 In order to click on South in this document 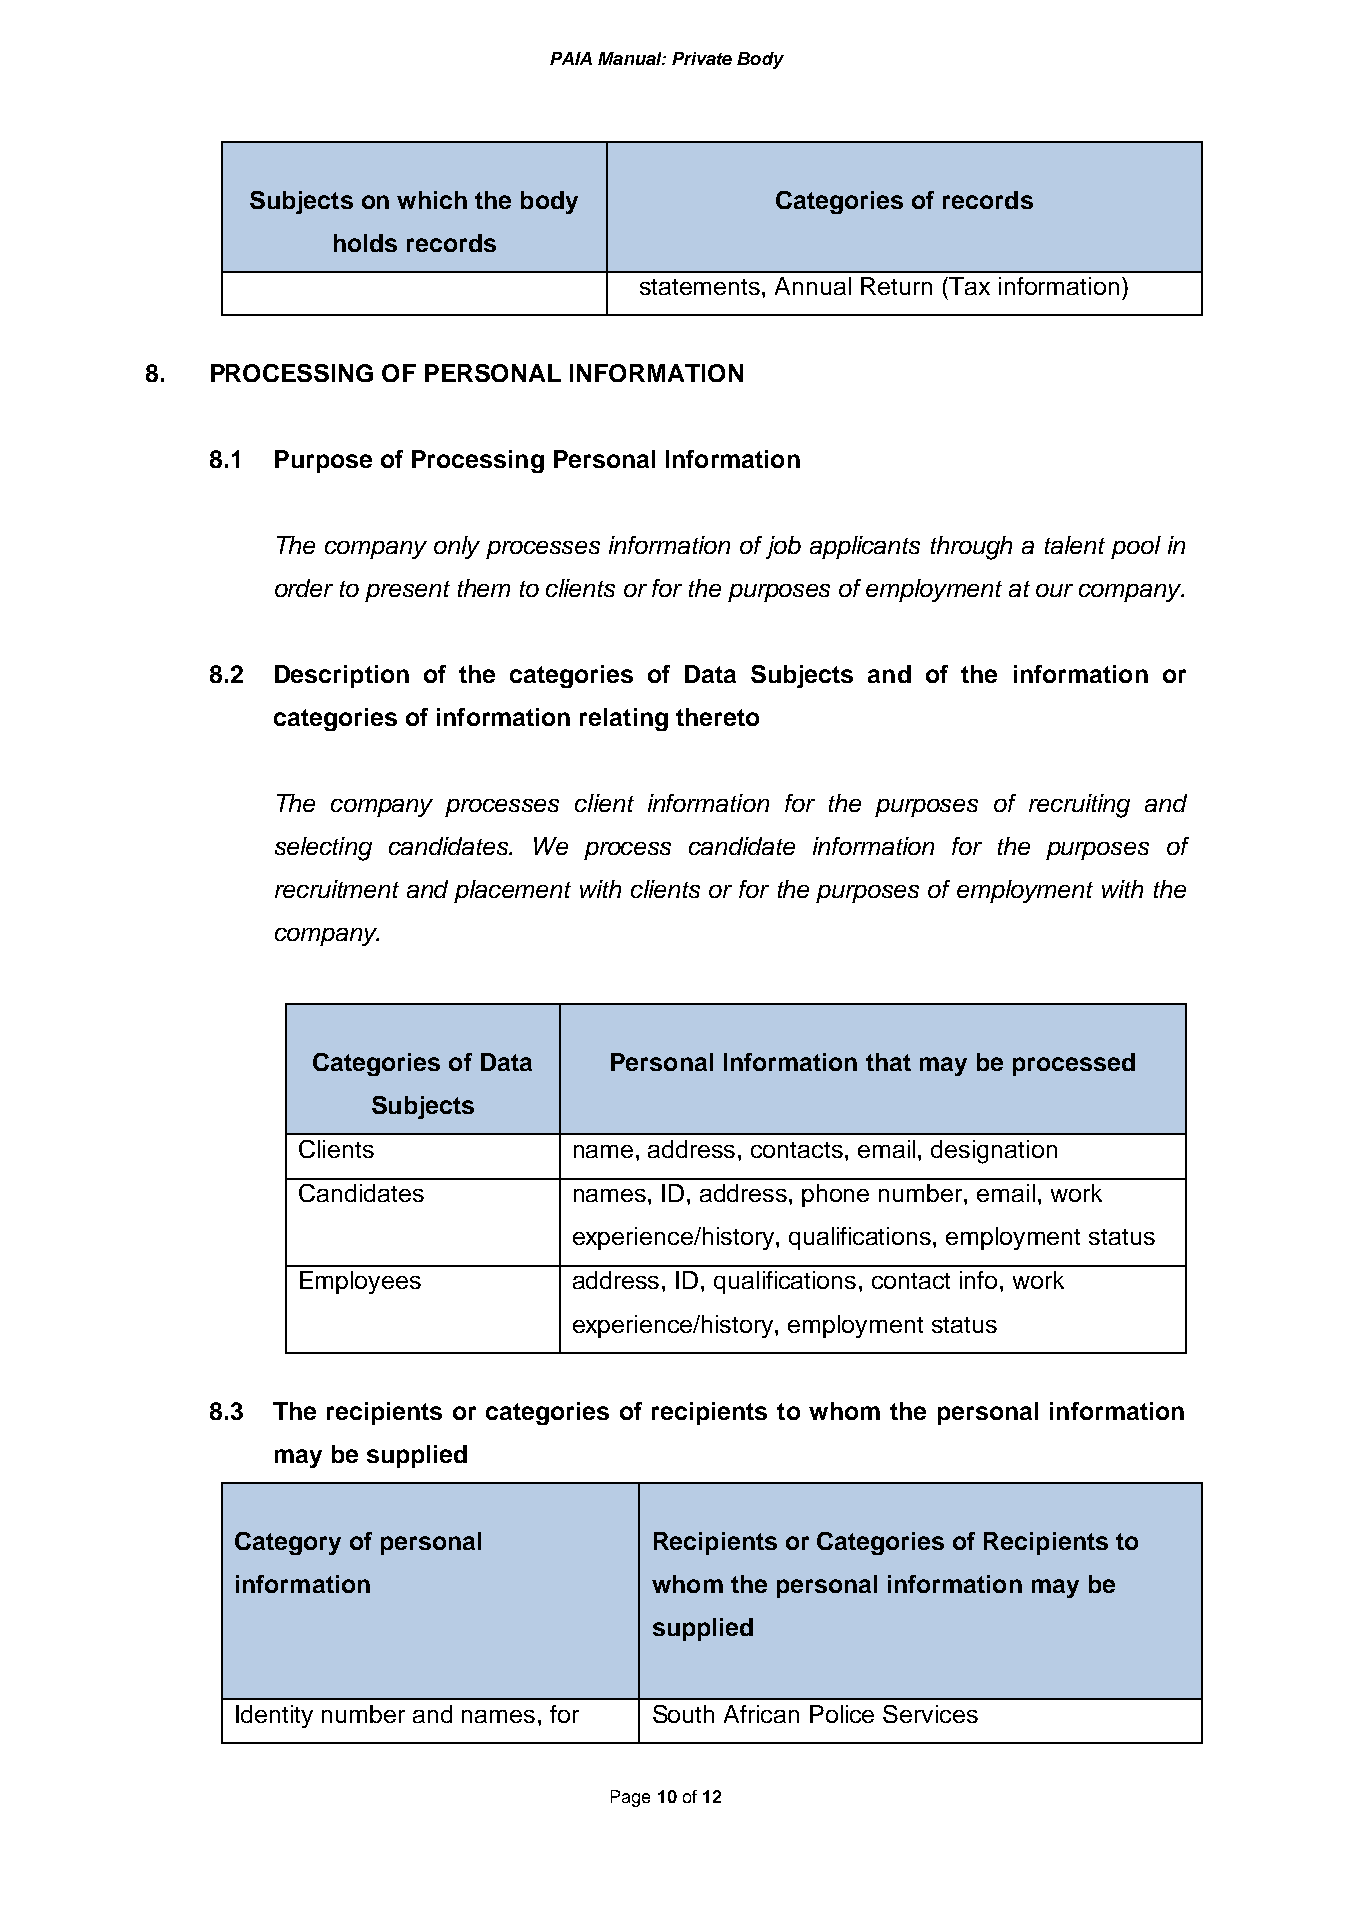, I will do `click(683, 1714)`.
